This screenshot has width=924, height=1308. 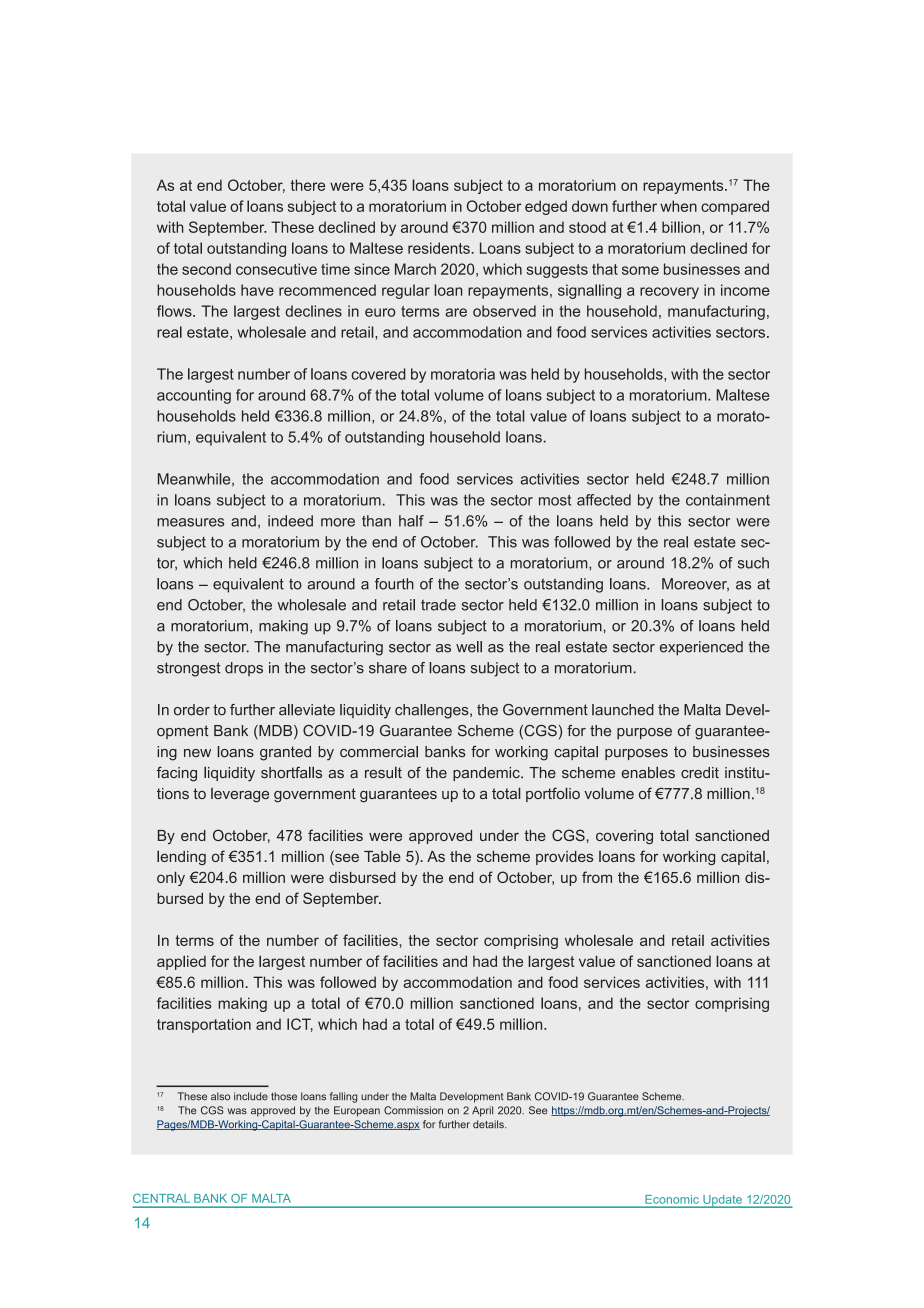 What do you see at coordinates (382, 856) in the screenshot?
I see `Table` at bounding box center [382, 856].
